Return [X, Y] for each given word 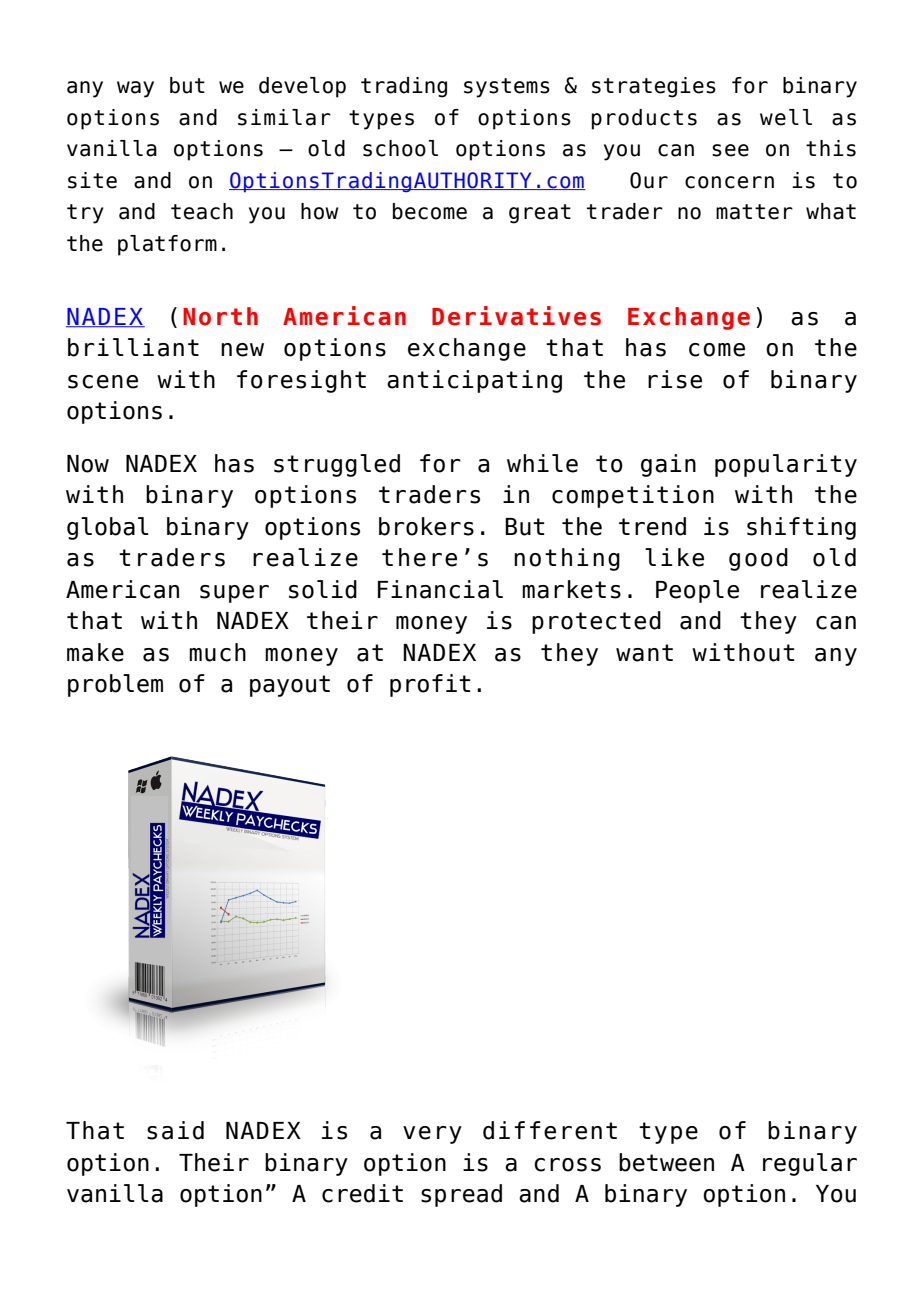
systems [507, 88]
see [730, 150]
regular [810, 1164]
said [175, 1130]
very [432, 1135]
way [135, 89]
